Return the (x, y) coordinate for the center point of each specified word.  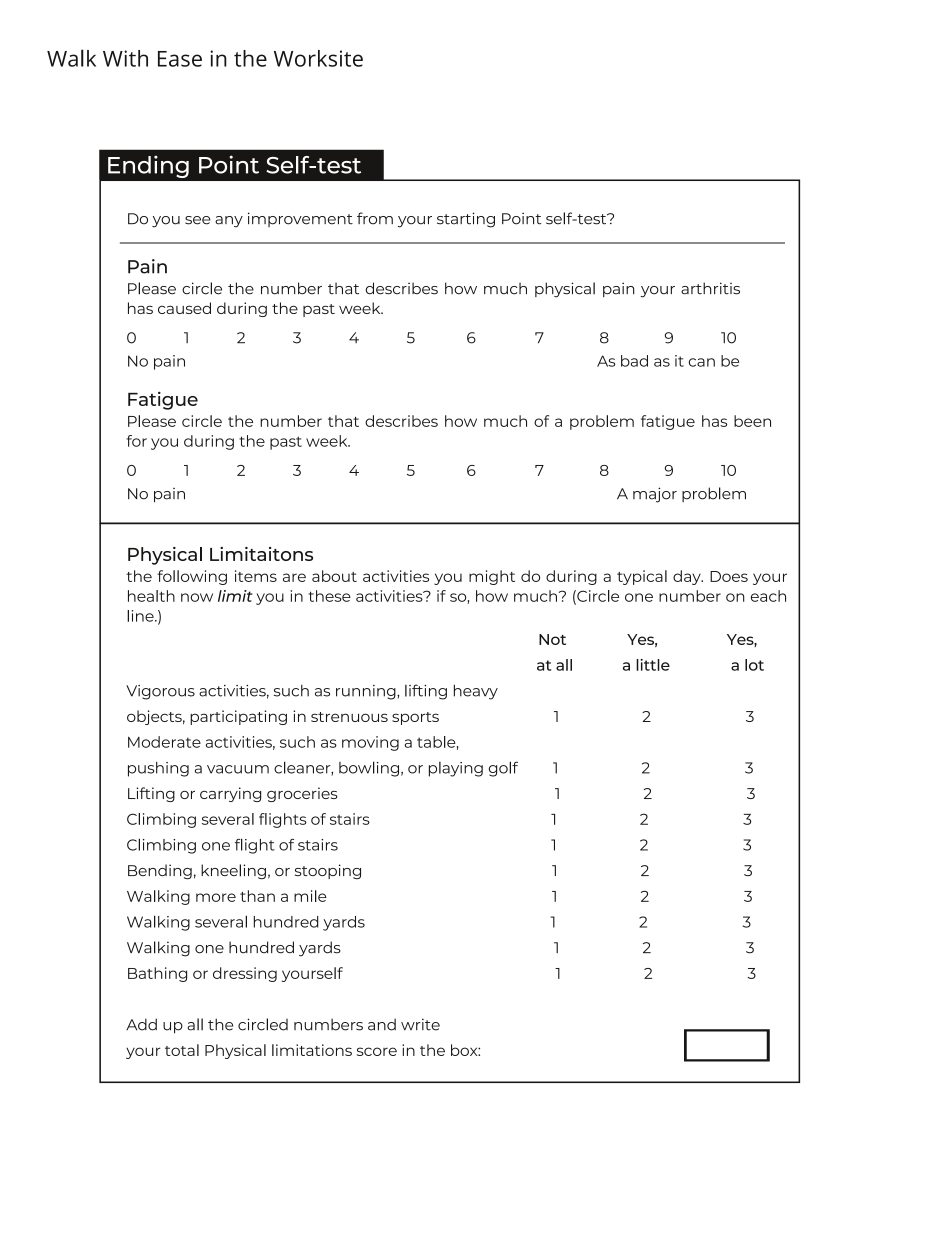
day (688, 577)
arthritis (710, 288)
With (125, 58)
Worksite (318, 58)
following (192, 577)
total (182, 1050)
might (492, 577)
